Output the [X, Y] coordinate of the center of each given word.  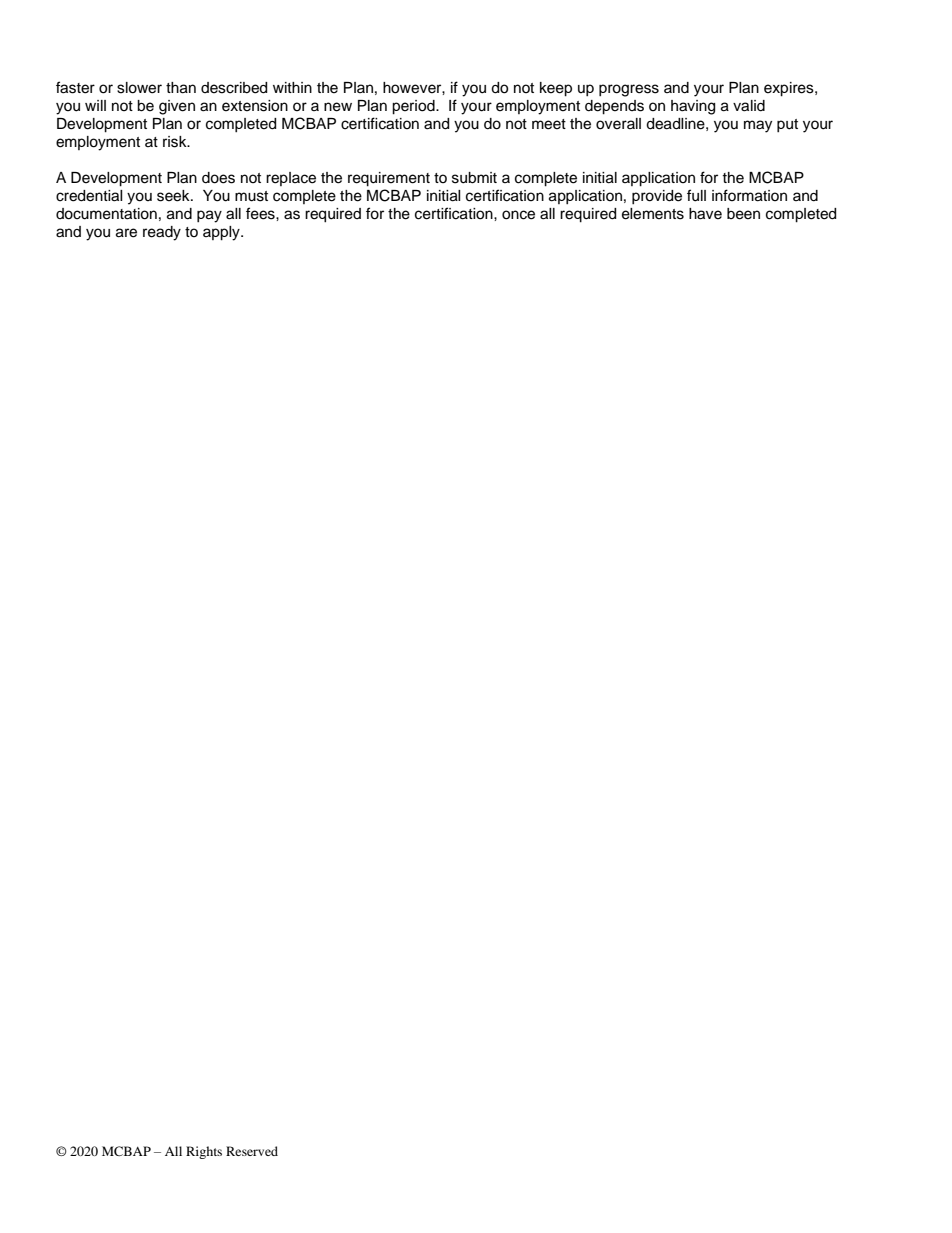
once [518, 215]
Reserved [252, 1151]
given [177, 107]
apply [222, 233]
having [693, 107]
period [414, 107]
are [126, 233]
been [743, 214]
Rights [204, 1152]
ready [162, 233]
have [705, 214]
